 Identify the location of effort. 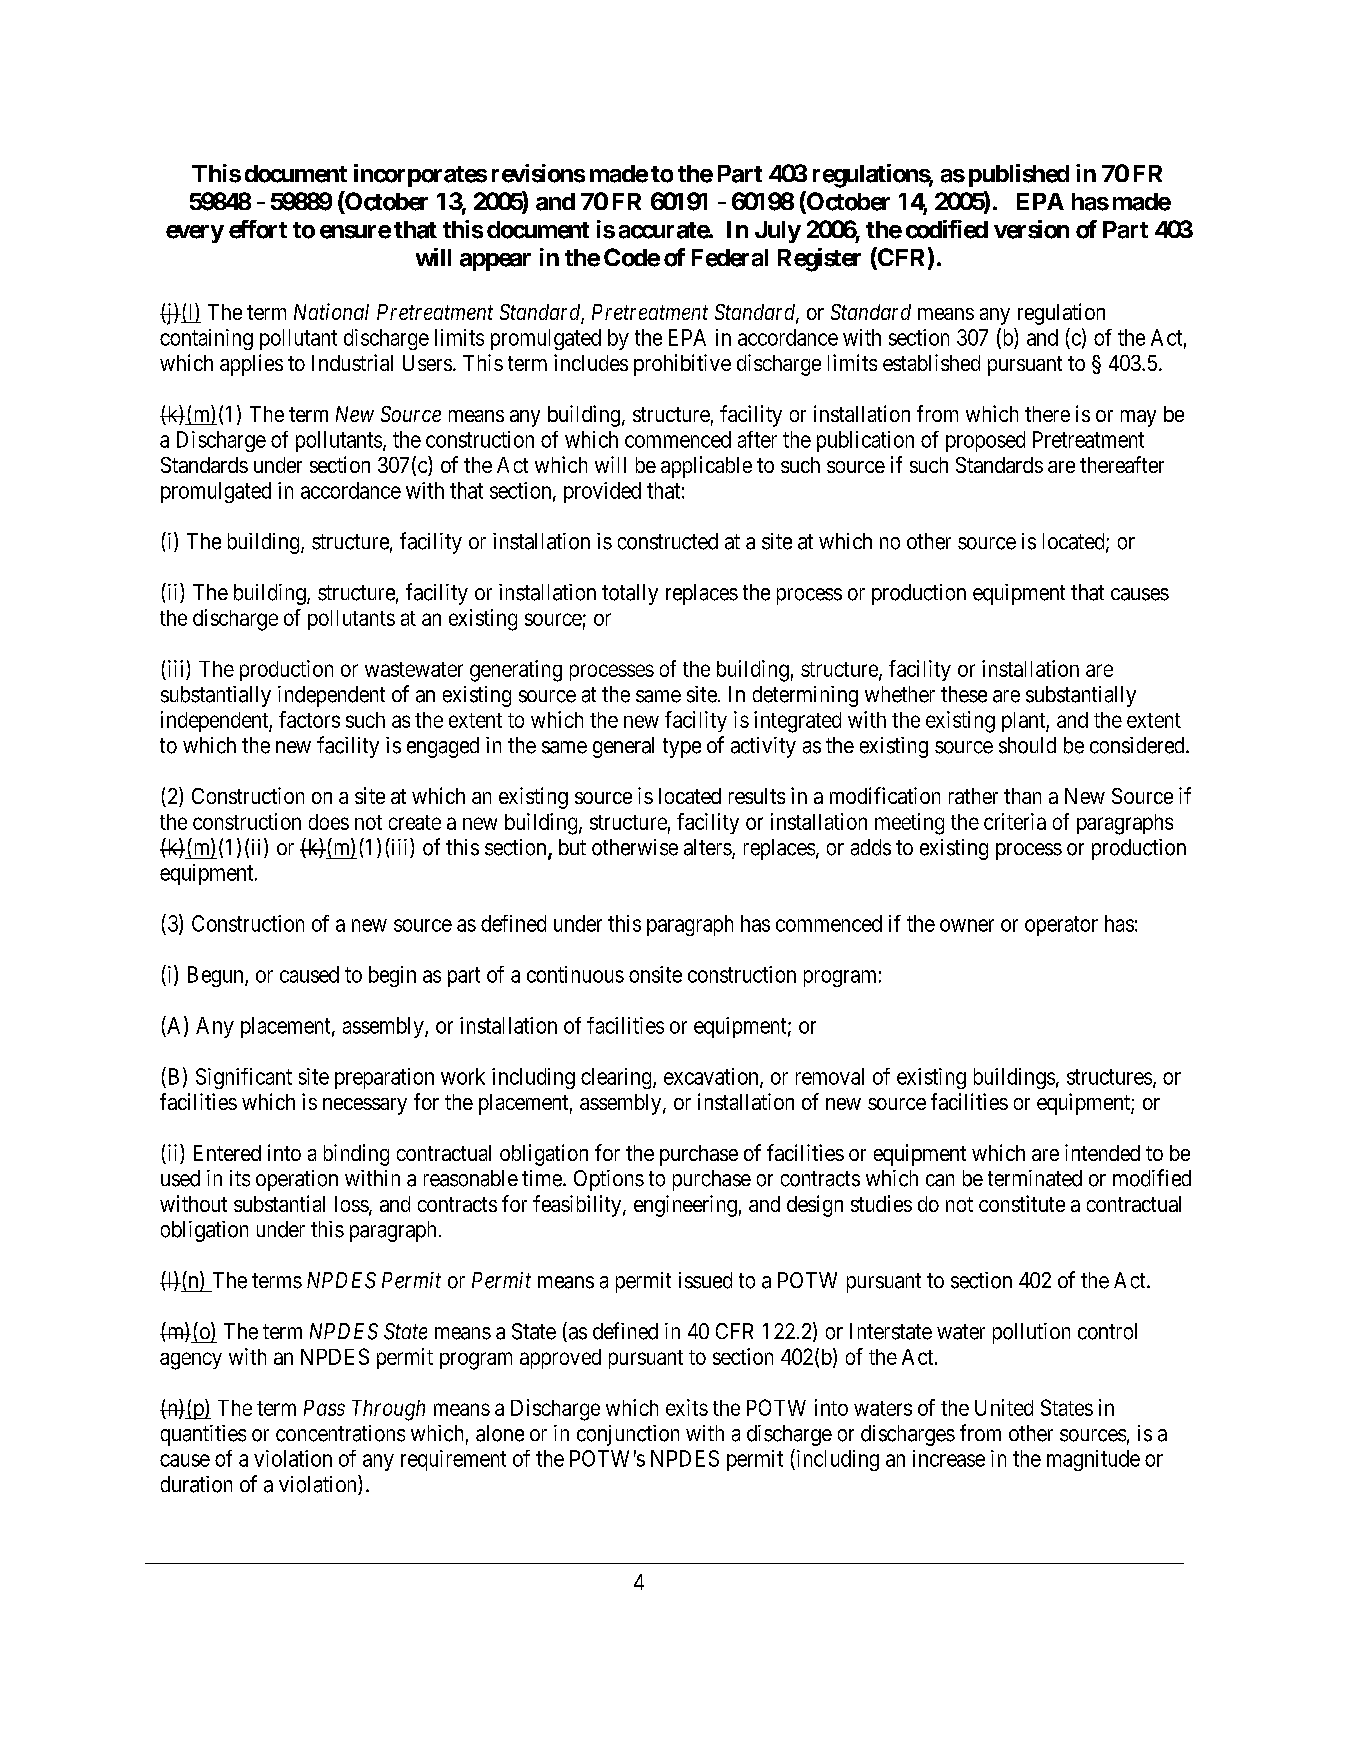
(258, 229).
